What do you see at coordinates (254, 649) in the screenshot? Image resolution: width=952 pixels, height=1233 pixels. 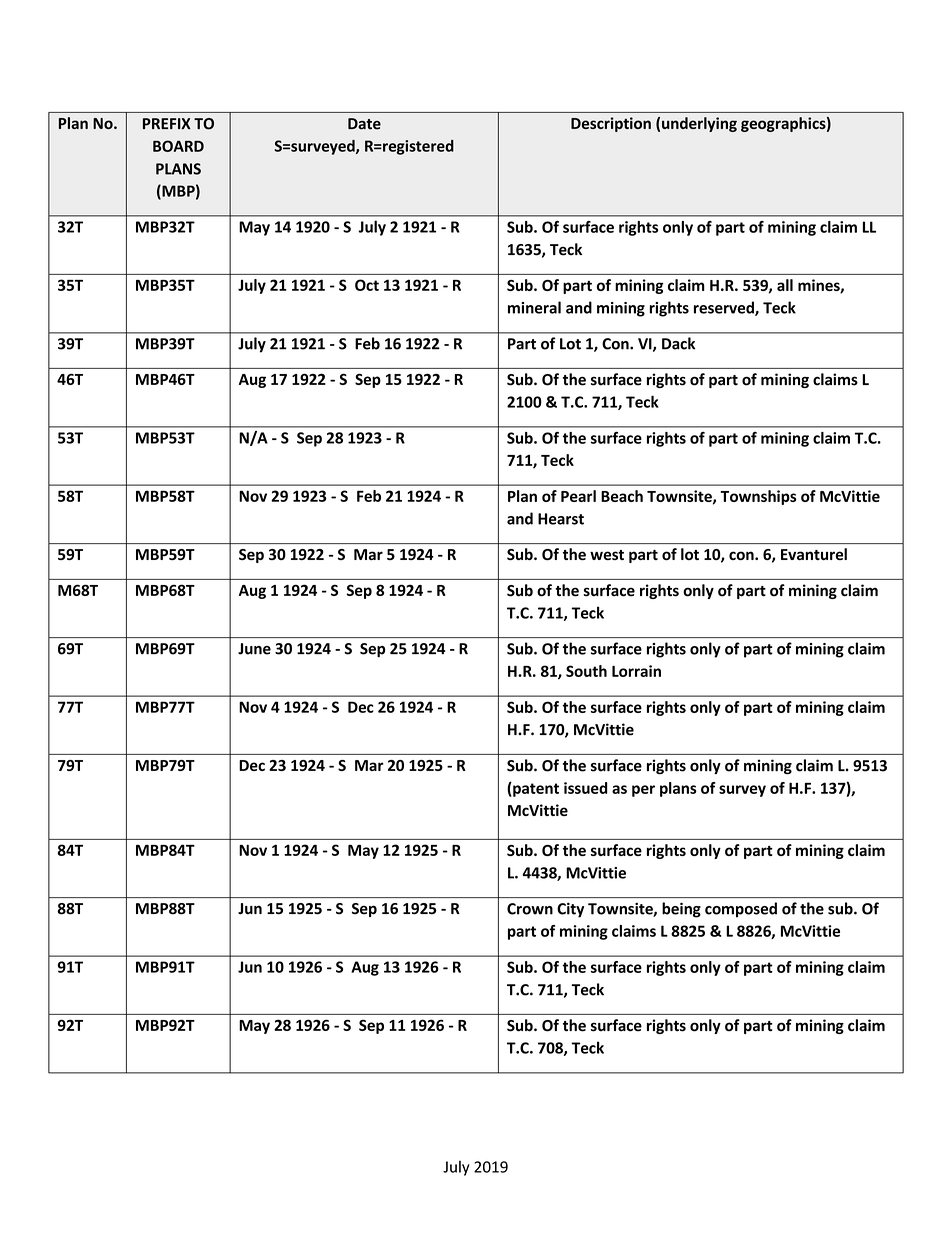 I see `June` at bounding box center [254, 649].
